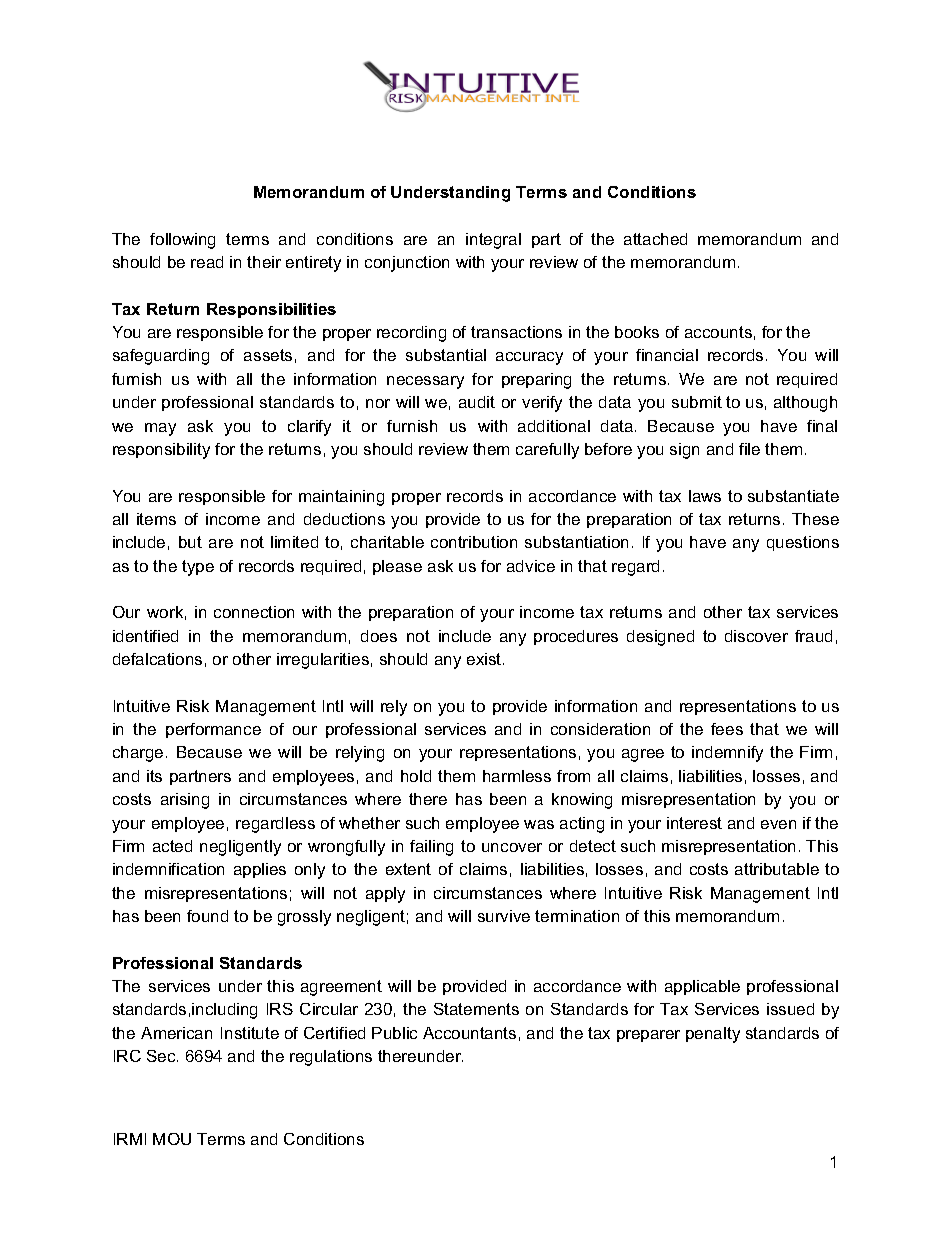 The image size is (952, 1233). I want to click on attached, so click(655, 239).
